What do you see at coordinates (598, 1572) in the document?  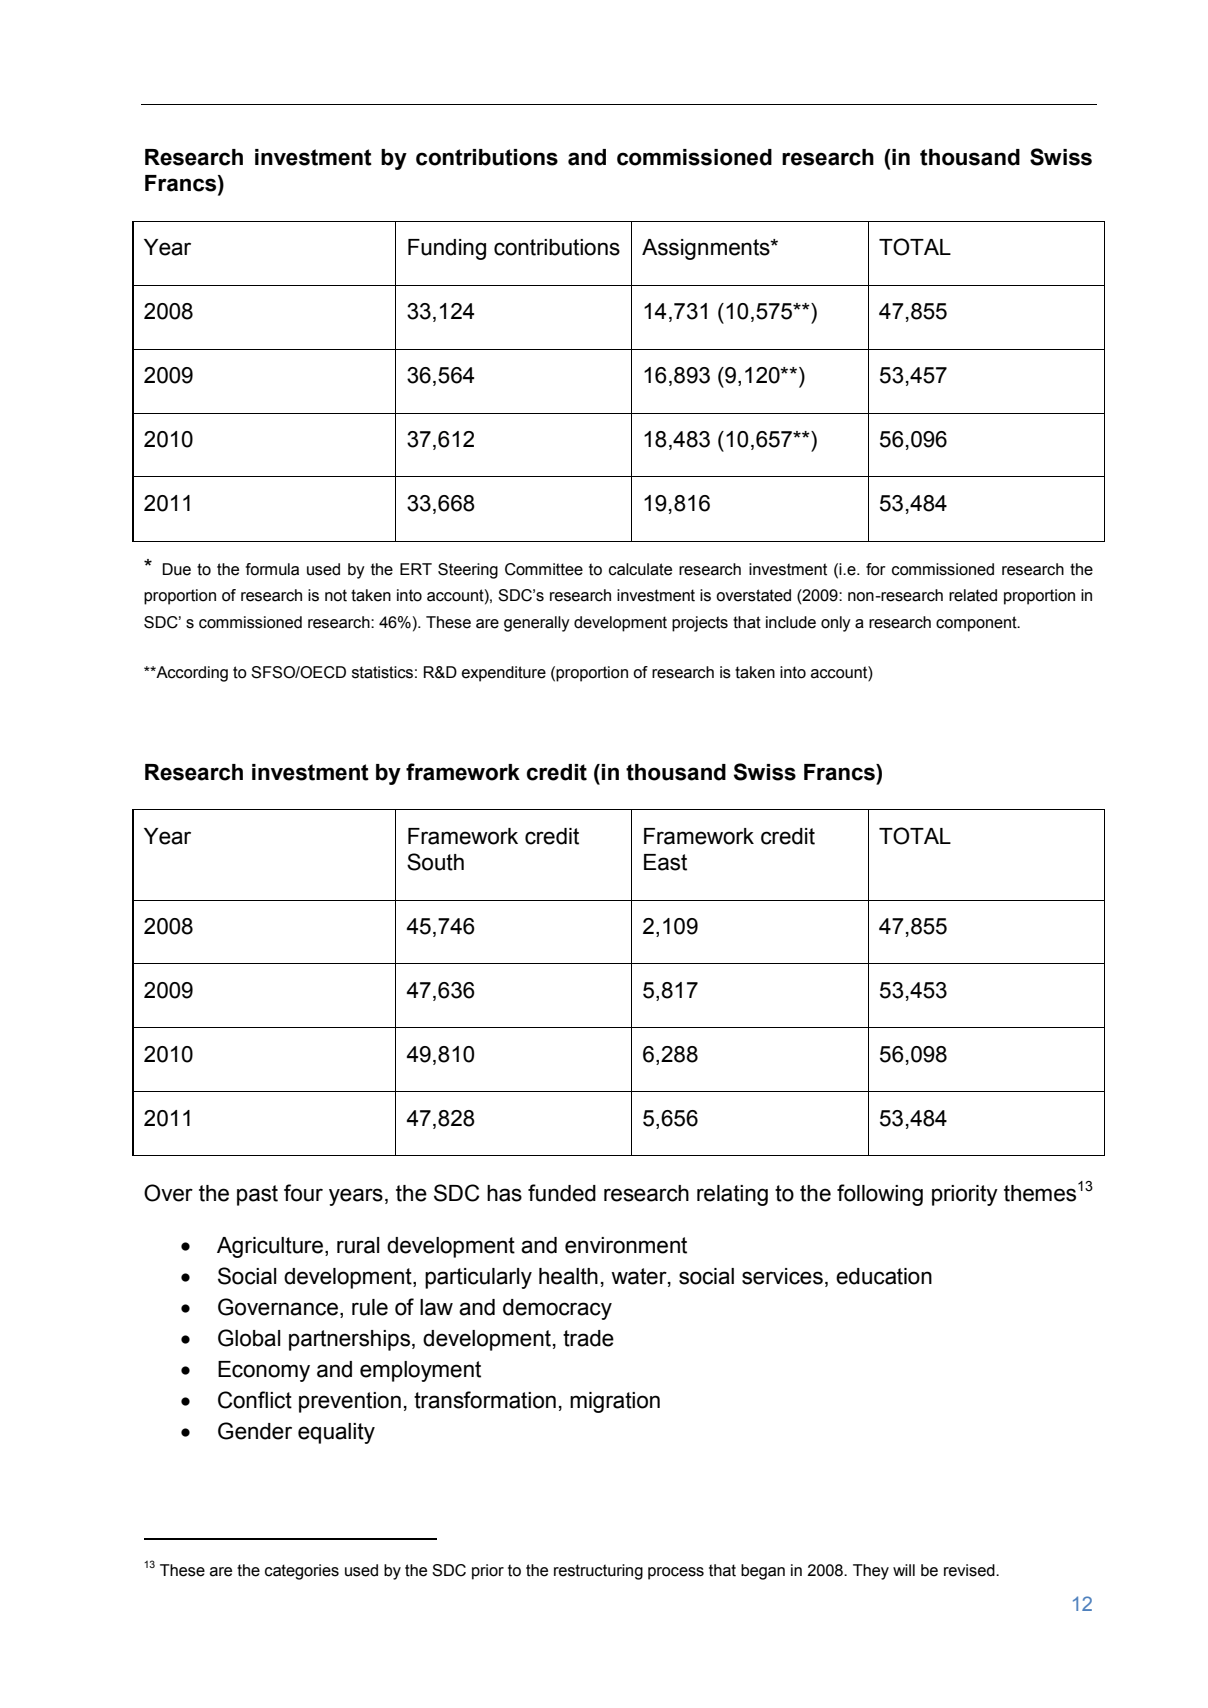 I see `restructuring` at bounding box center [598, 1572].
